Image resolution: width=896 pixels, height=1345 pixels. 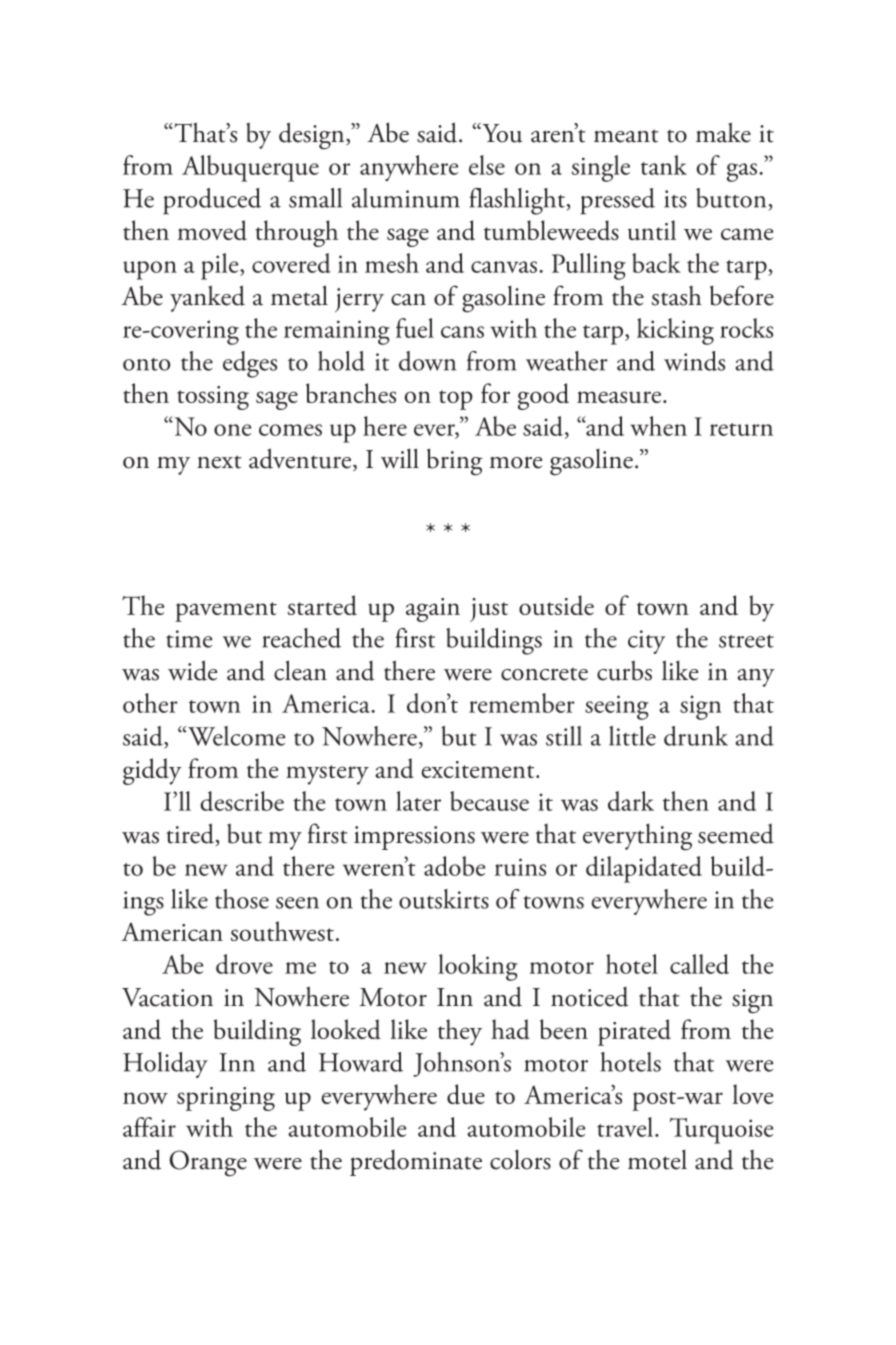 What do you see at coordinates (664, 165) in the page?
I see `tank` at bounding box center [664, 165].
